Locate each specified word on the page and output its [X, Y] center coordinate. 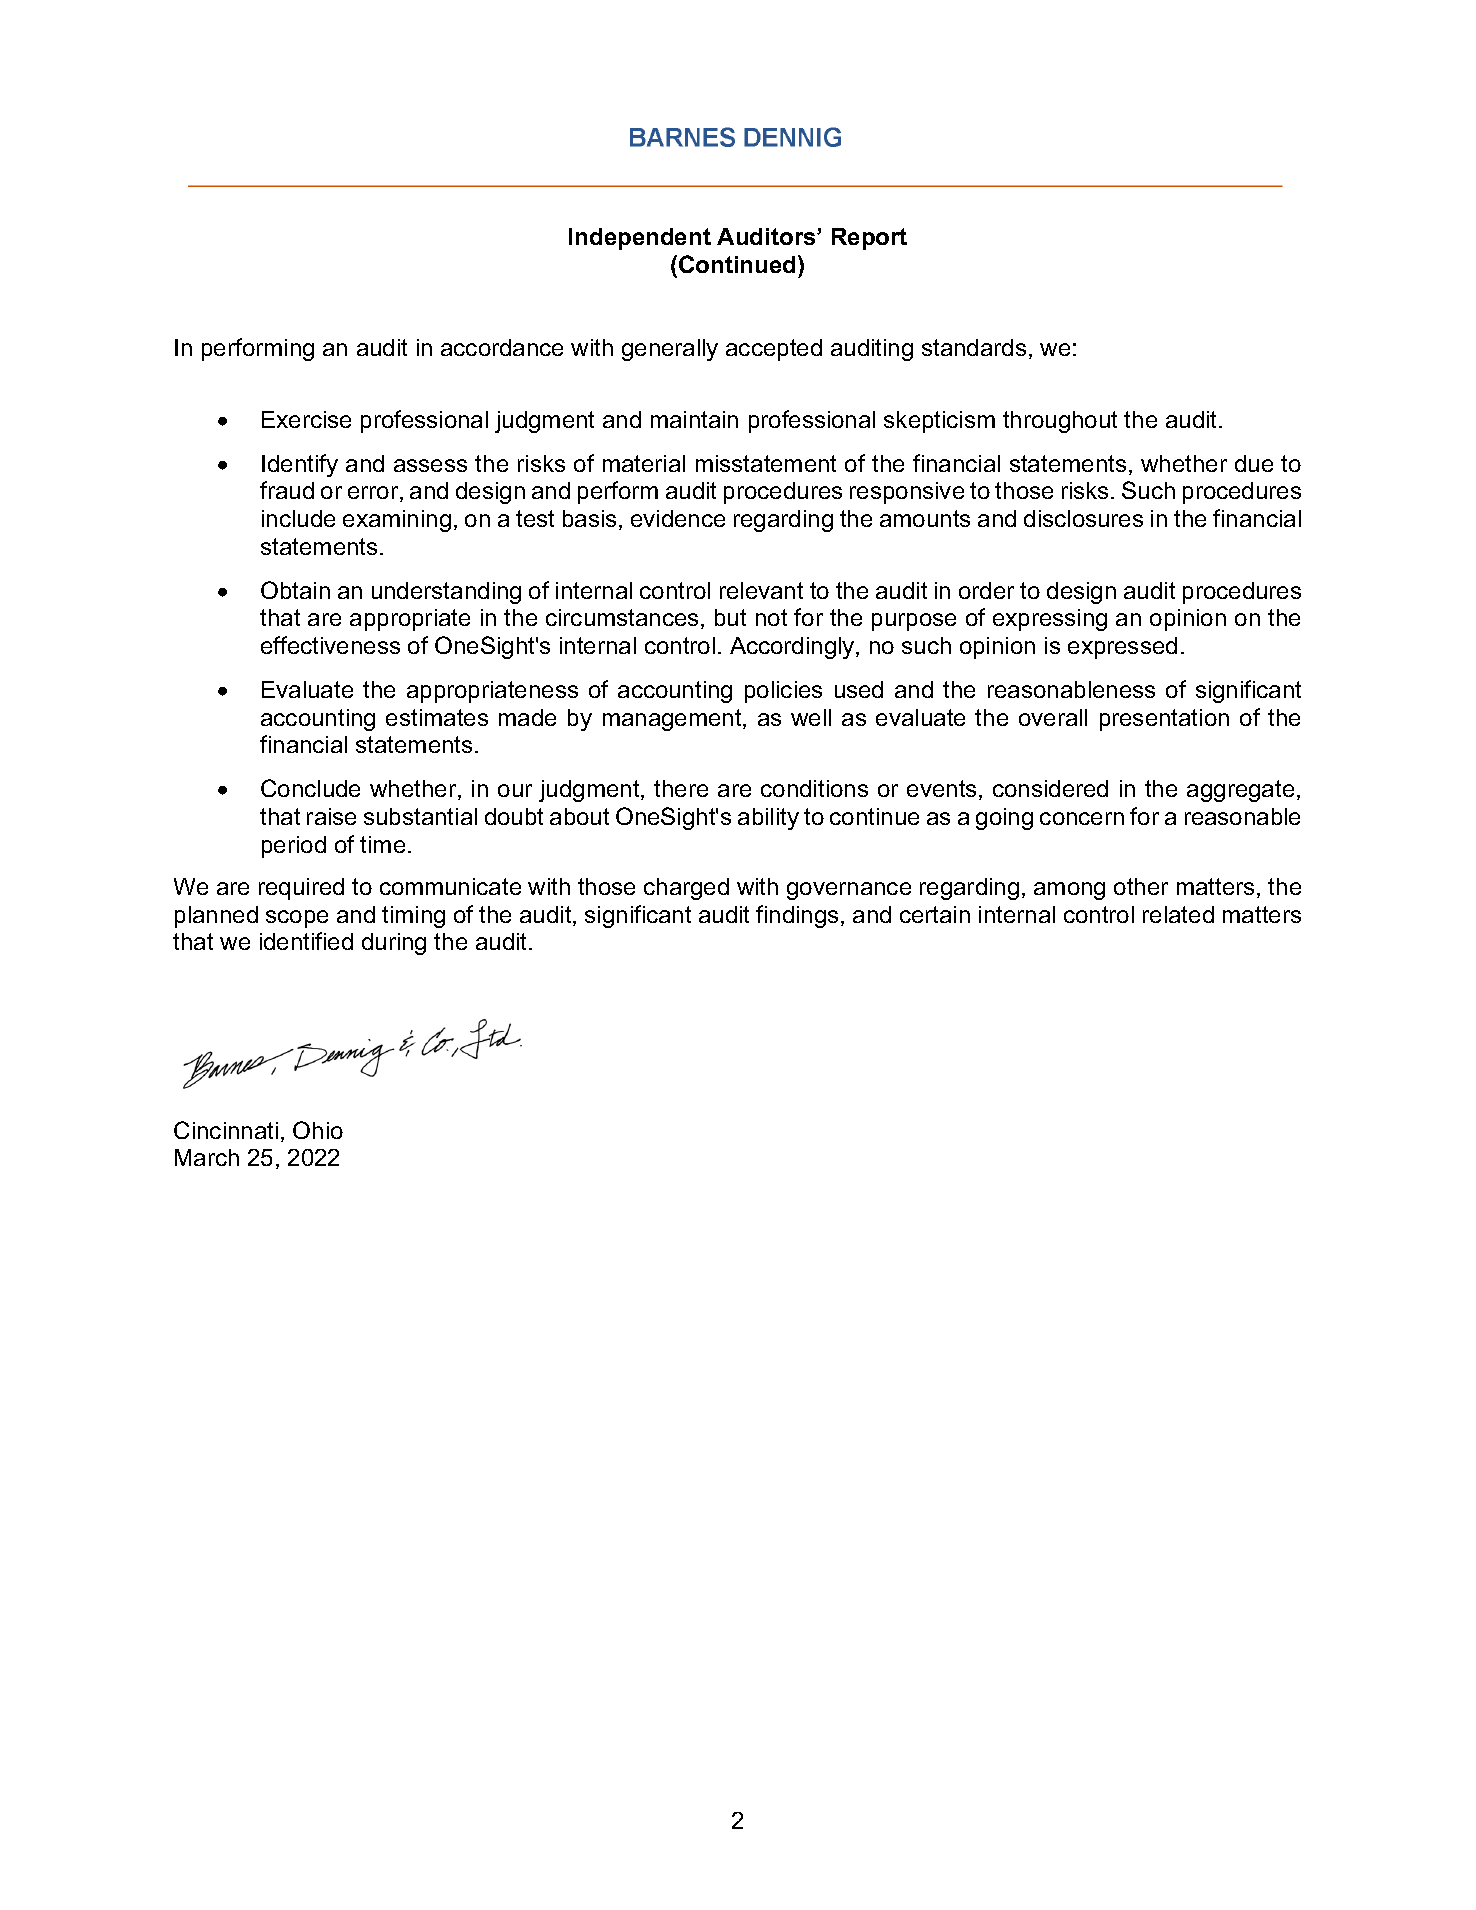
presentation [1164, 720]
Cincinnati [226, 1130]
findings [797, 916]
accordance [502, 347]
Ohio [318, 1130]
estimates [437, 717]
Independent [640, 239]
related [1178, 914]
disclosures [1083, 518]
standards [974, 347]
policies [783, 692]
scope [297, 919]
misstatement [766, 463]
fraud [287, 490]
